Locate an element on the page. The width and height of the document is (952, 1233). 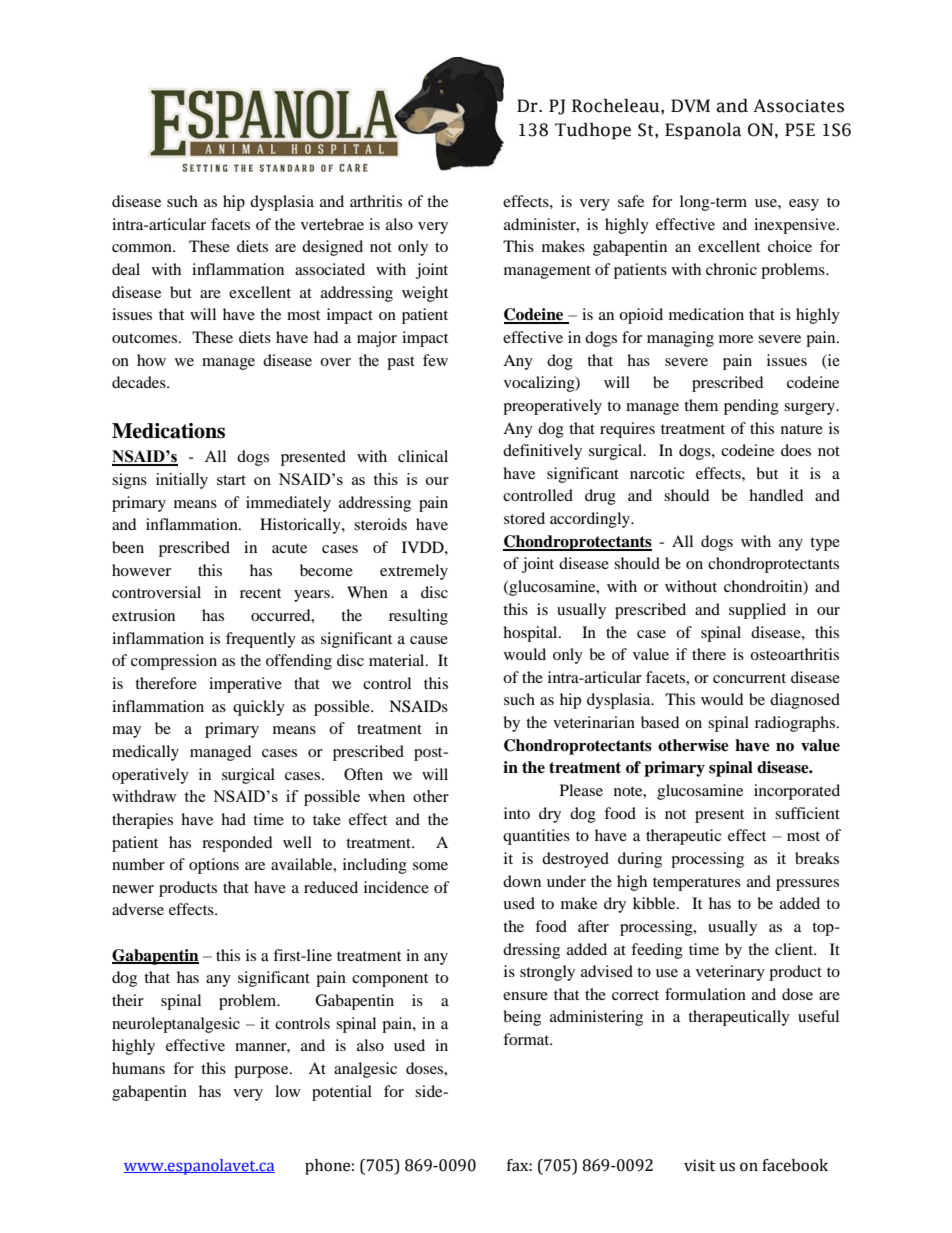
compression is located at coordinates (174, 662).
